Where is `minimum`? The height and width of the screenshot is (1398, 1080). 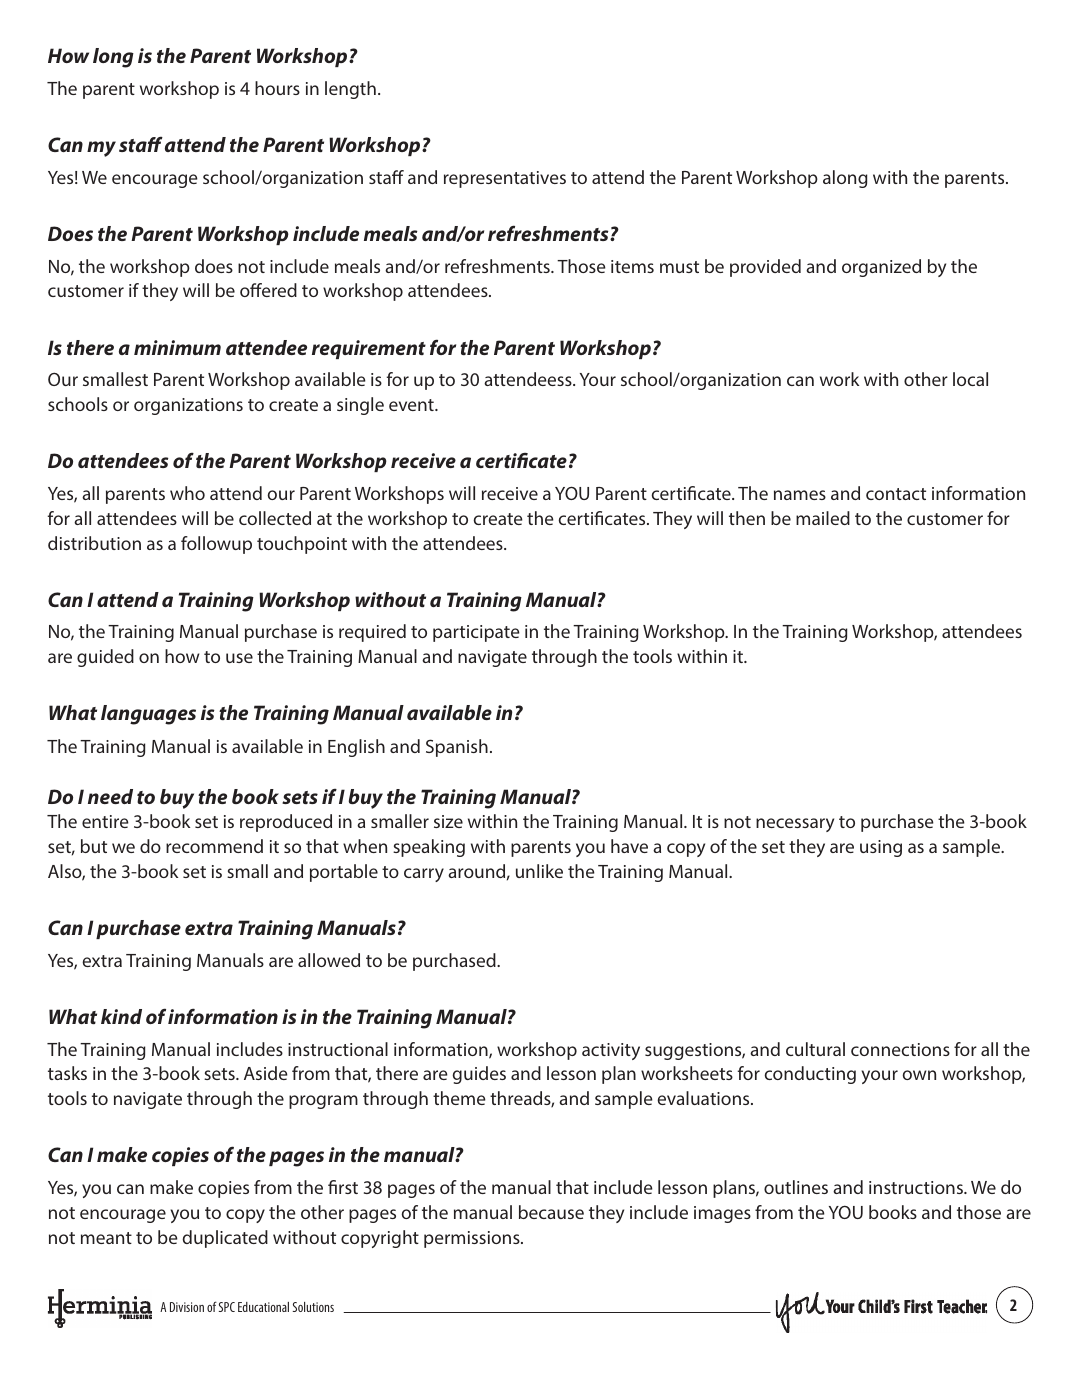
minimum is located at coordinates (177, 347).
